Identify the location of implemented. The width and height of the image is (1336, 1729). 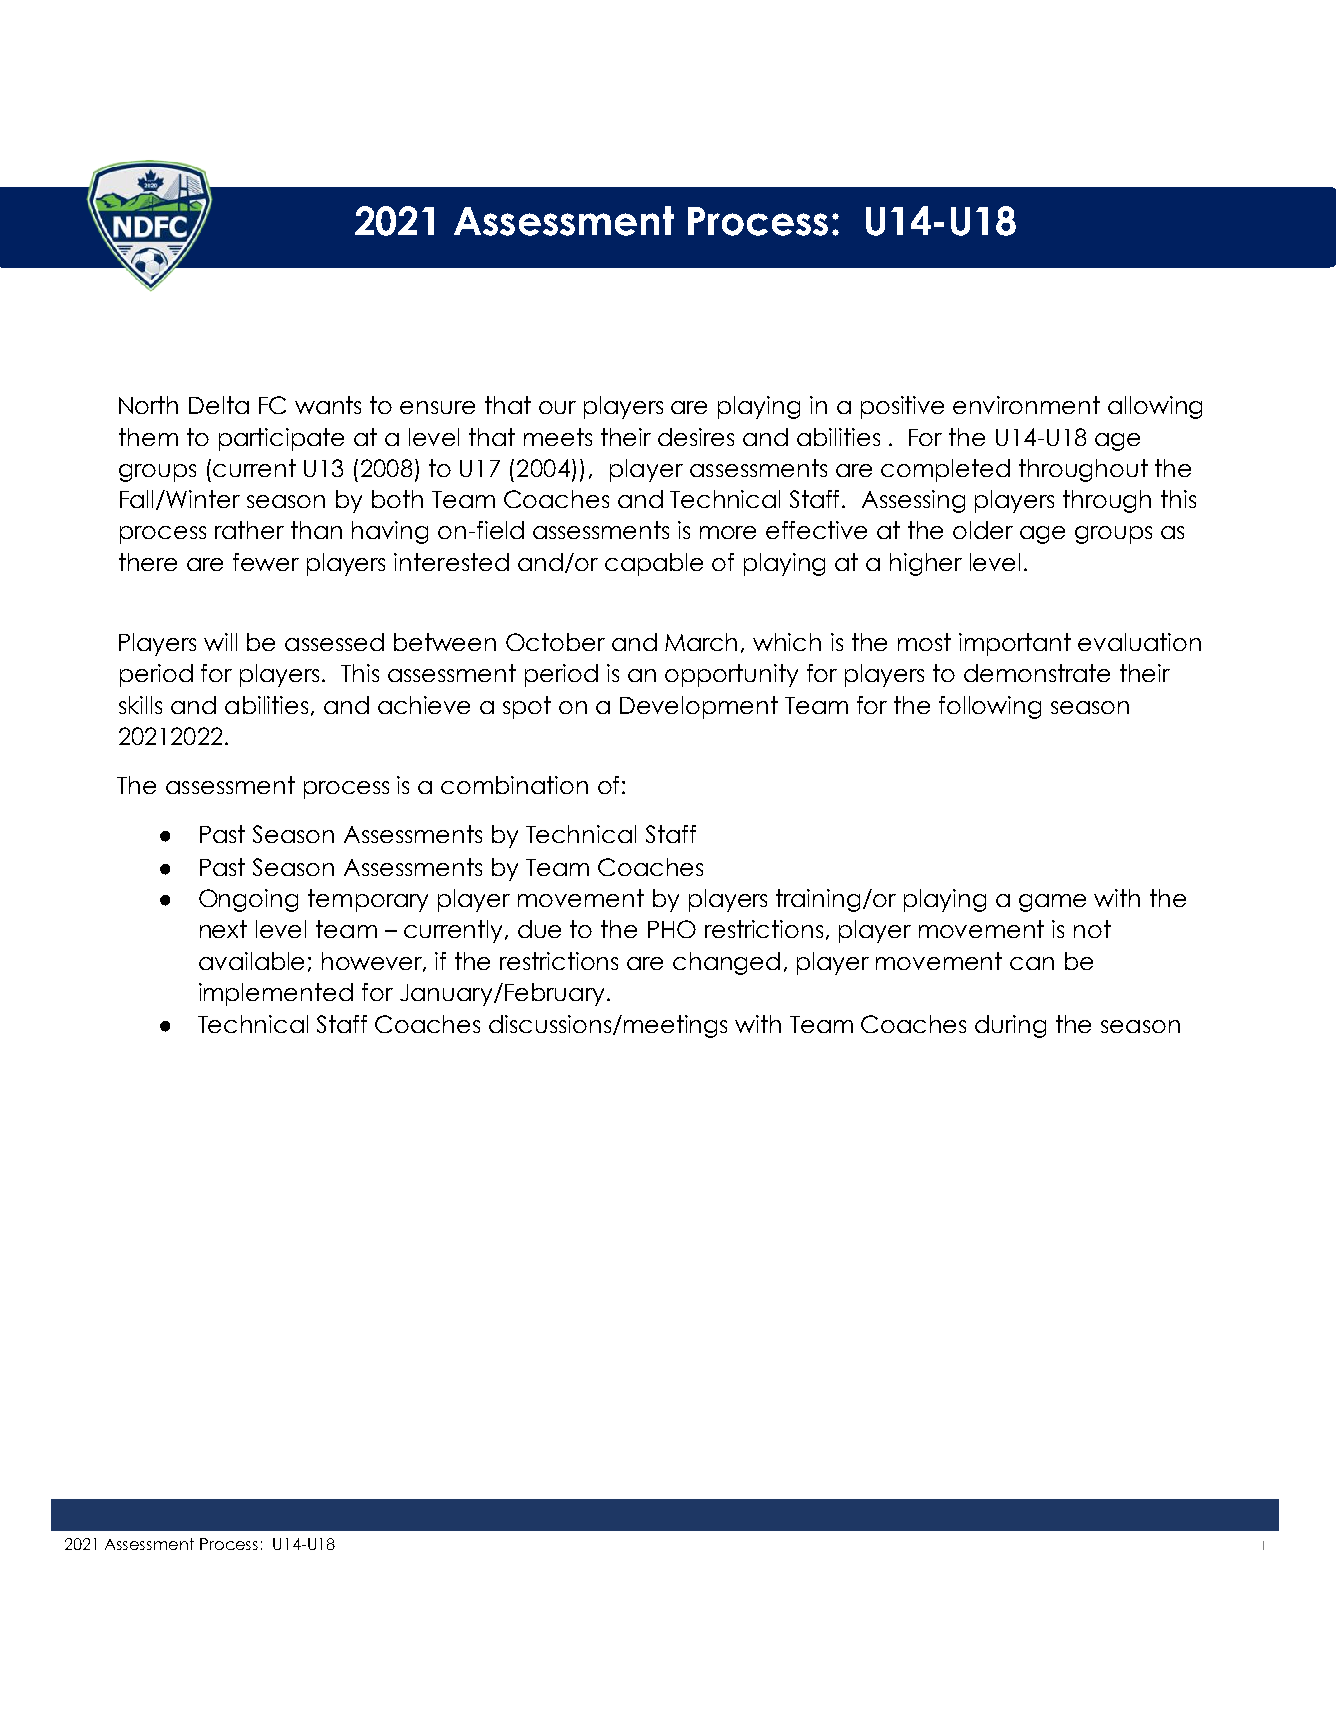
(276, 994).
